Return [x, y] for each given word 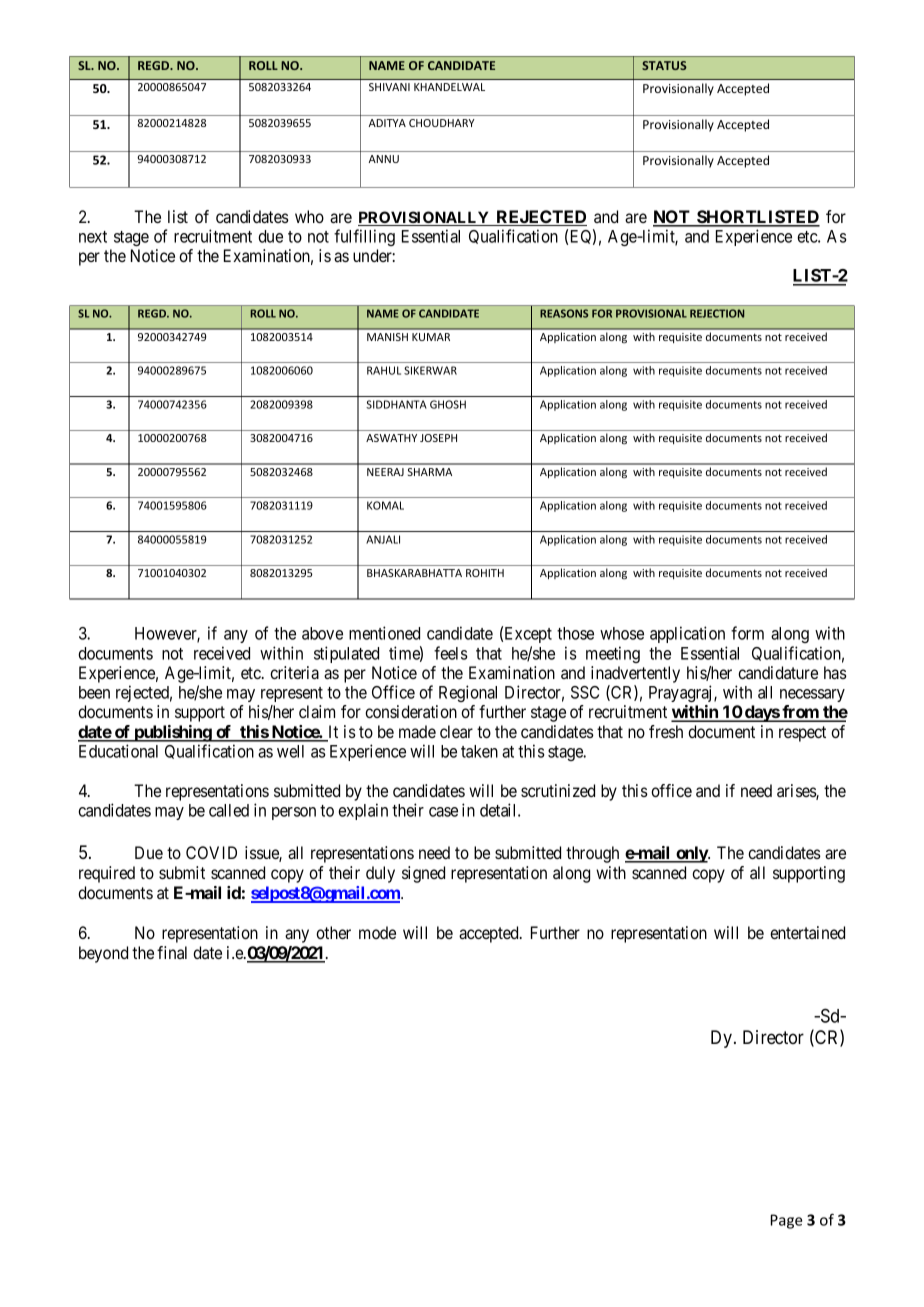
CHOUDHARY [442, 123]
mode [377, 932]
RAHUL [384, 370]
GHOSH [448, 404]
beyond [103, 954]
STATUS [664, 65]
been [94, 692]
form [747, 633]
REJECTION [717, 313]
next [93, 237]
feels [451, 653]
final [172, 952]
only [691, 854]
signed [423, 874]
